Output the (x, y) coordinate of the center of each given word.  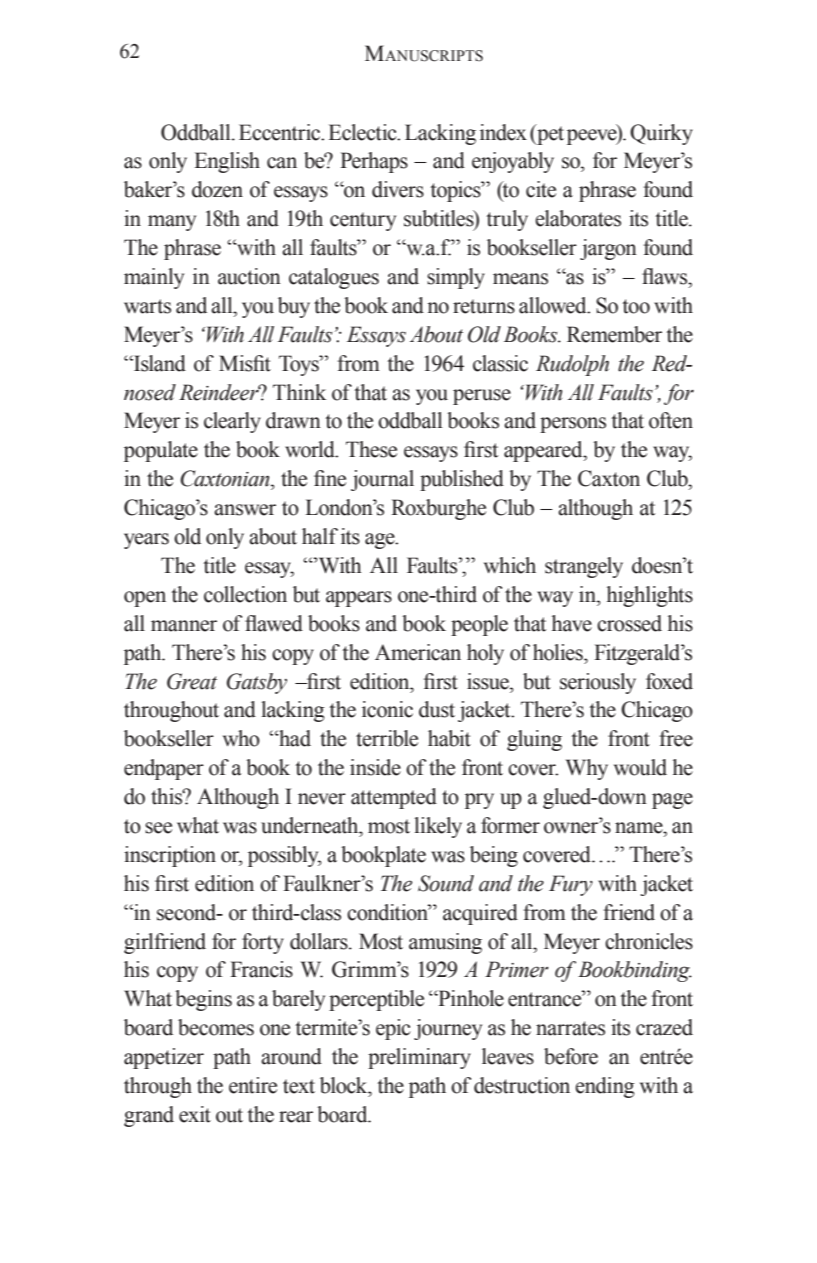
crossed (629, 623)
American (418, 652)
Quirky (661, 134)
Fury (571, 885)
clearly (232, 422)
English (227, 162)
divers (398, 189)
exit (195, 1114)
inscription (170, 856)
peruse (482, 397)
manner (184, 626)
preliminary (419, 1058)
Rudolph (572, 365)
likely (438, 827)
